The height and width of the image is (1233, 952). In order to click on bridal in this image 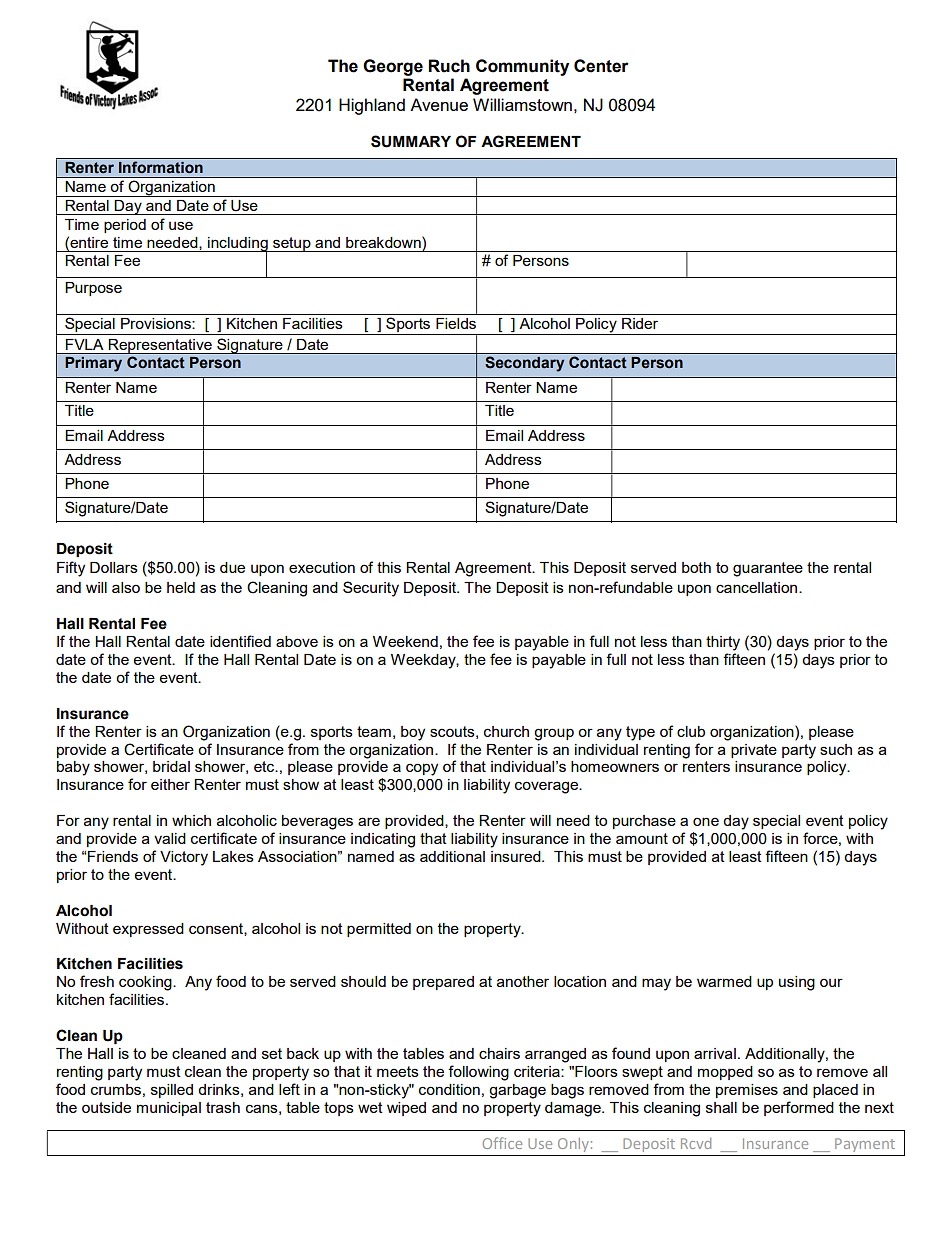, I will do `click(171, 766)`.
